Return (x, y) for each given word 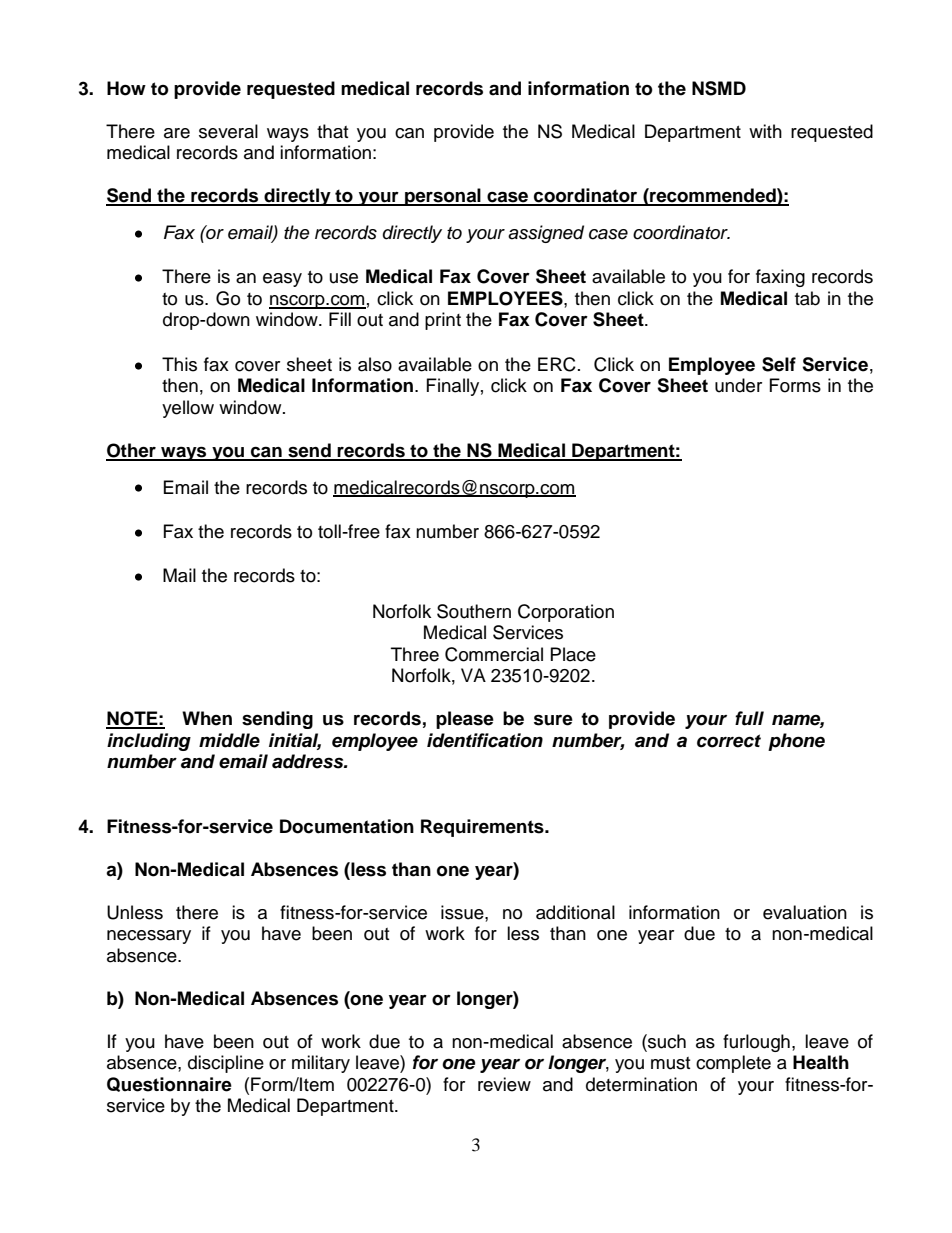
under (738, 385)
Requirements (483, 828)
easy (282, 280)
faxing (780, 278)
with (765, 131)
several (228, 131)
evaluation (805, 912)
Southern (474, 611)
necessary (149, 937)
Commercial (494, 654)
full (749, 718)
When (207, 718)
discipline (226, 1064)
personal (443, 197)
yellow (188, 409)
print (443, 321)
